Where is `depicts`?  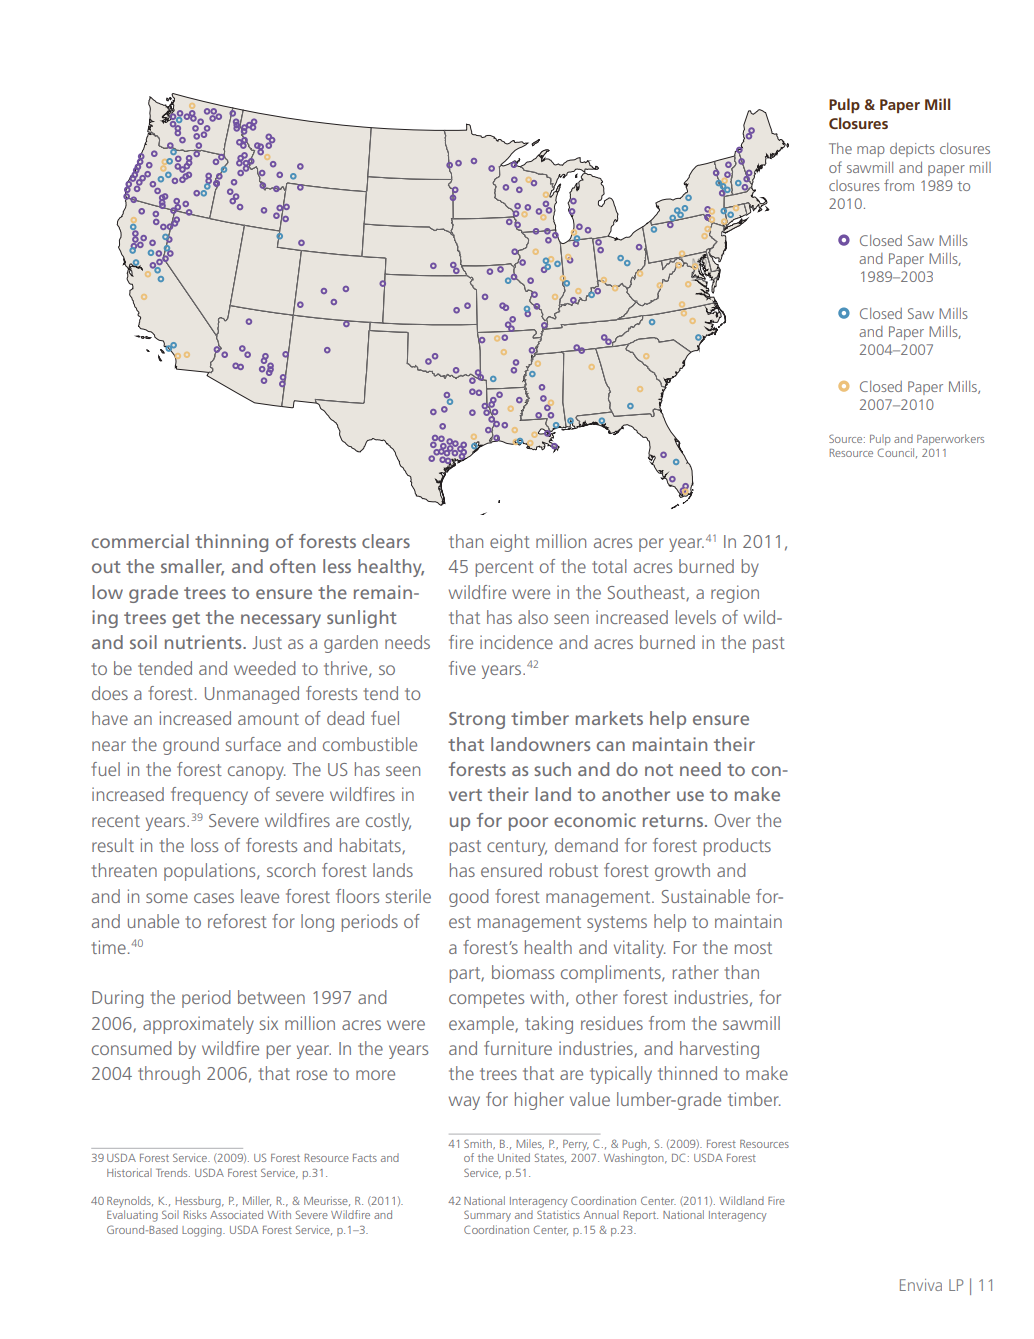
depicts is located at coordinates (912, 150).
